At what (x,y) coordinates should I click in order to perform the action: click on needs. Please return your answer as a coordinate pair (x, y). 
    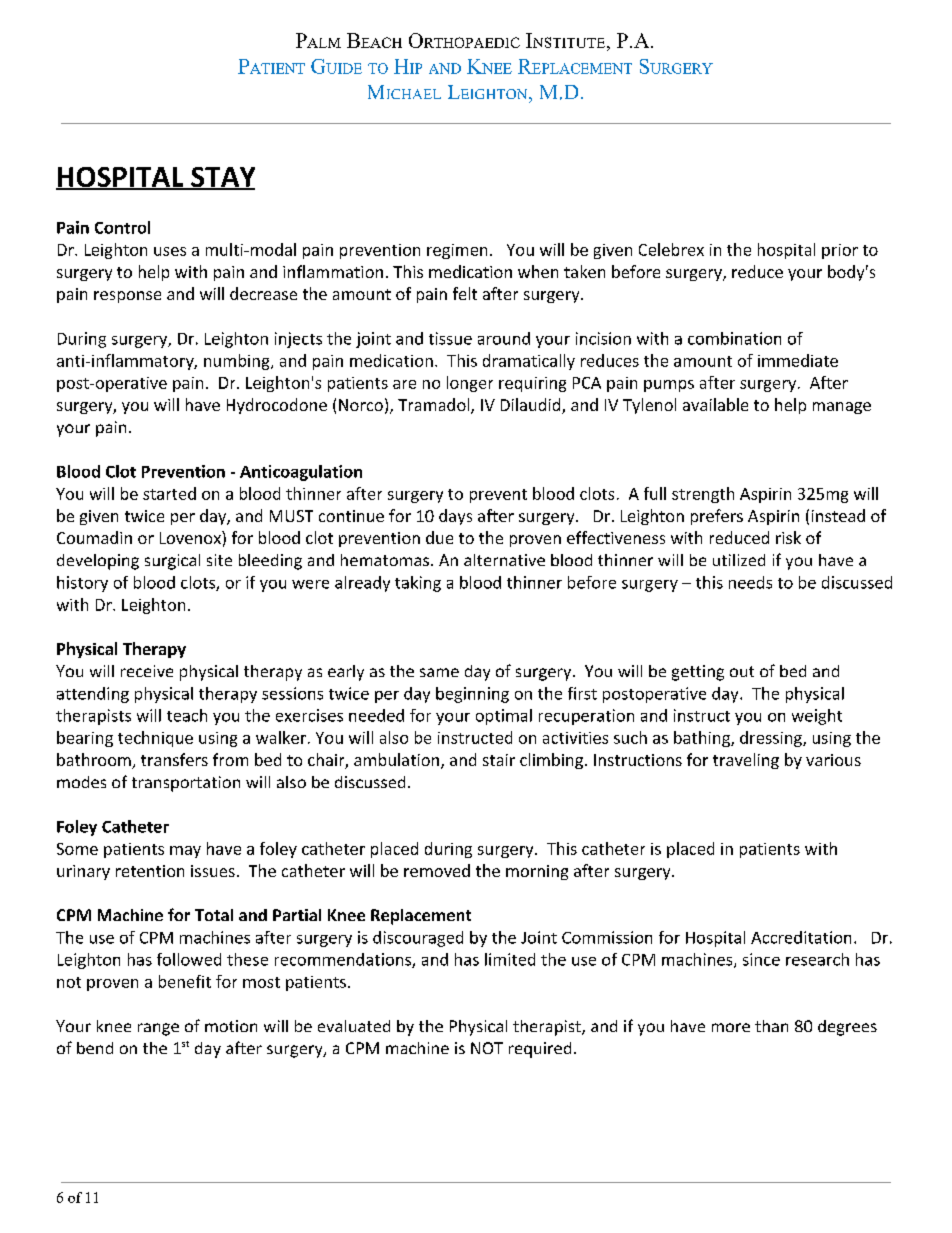
    Looking at the image, I should click on (750, 582).
